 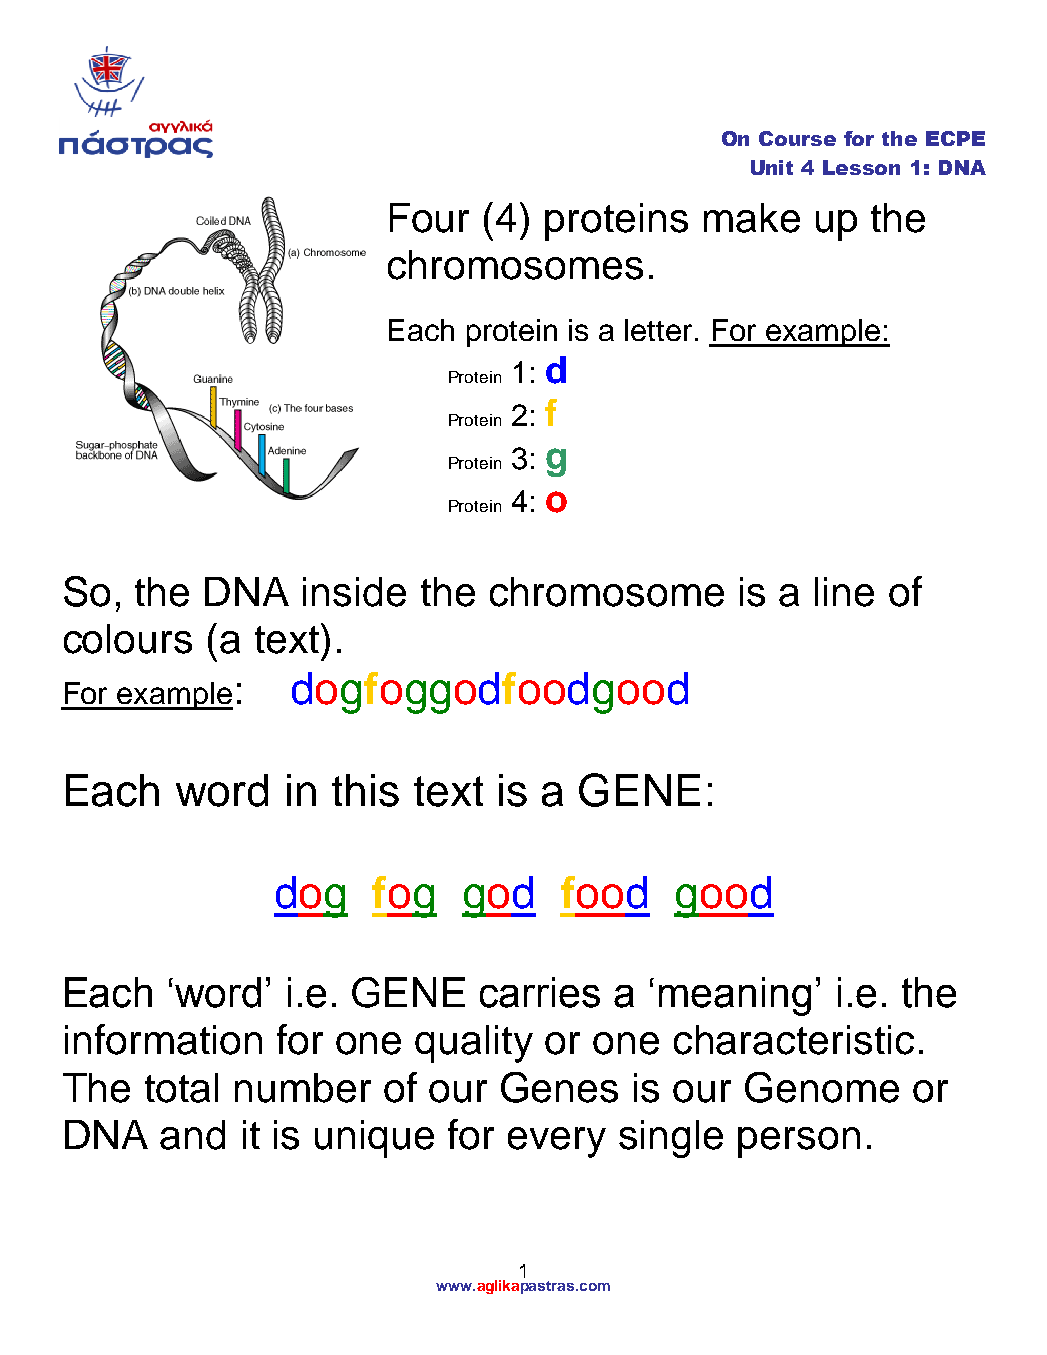 I want to click on letter, so click(x=658, y=330).
